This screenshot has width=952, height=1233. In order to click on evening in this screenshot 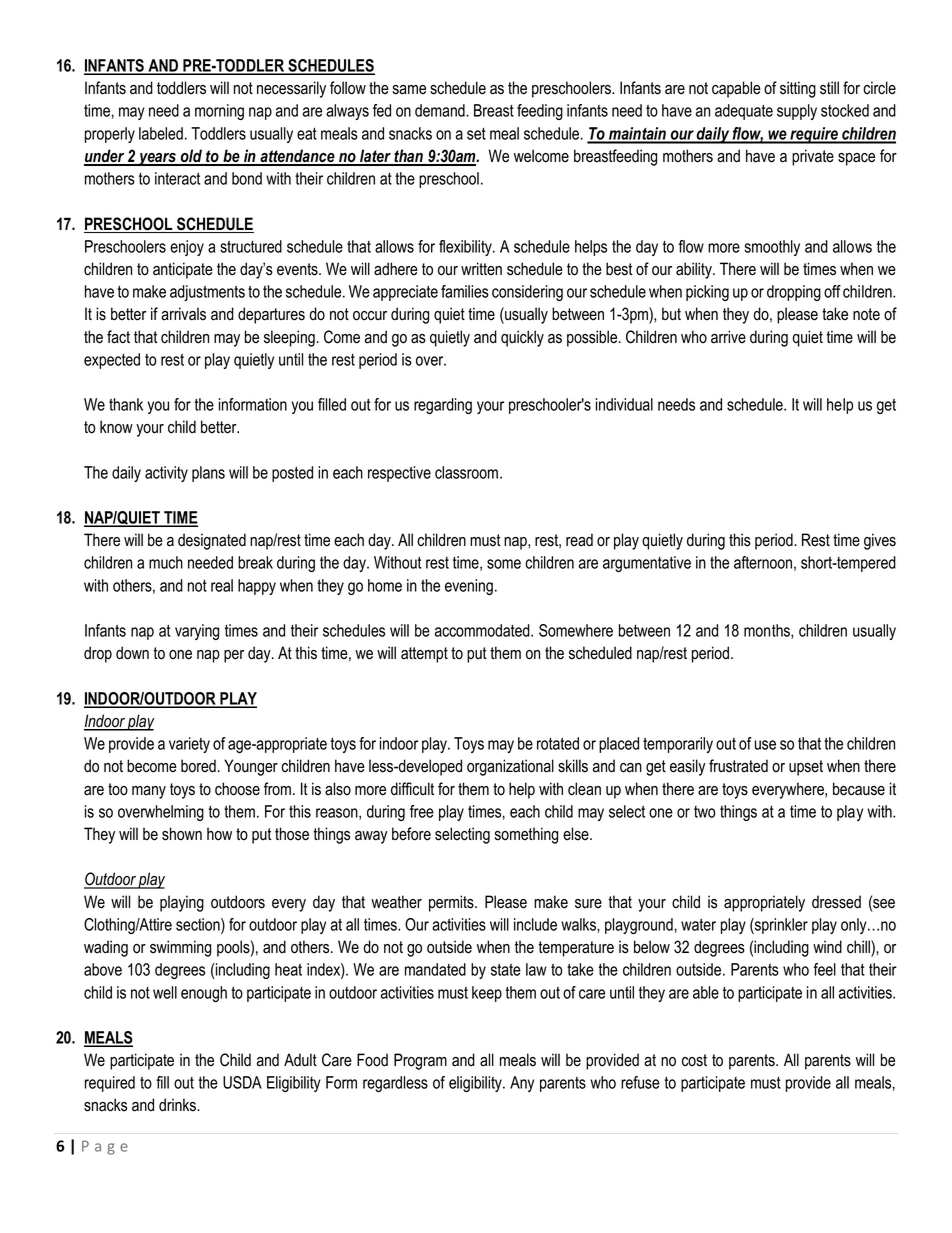, I will do `click(469, 587)`.
